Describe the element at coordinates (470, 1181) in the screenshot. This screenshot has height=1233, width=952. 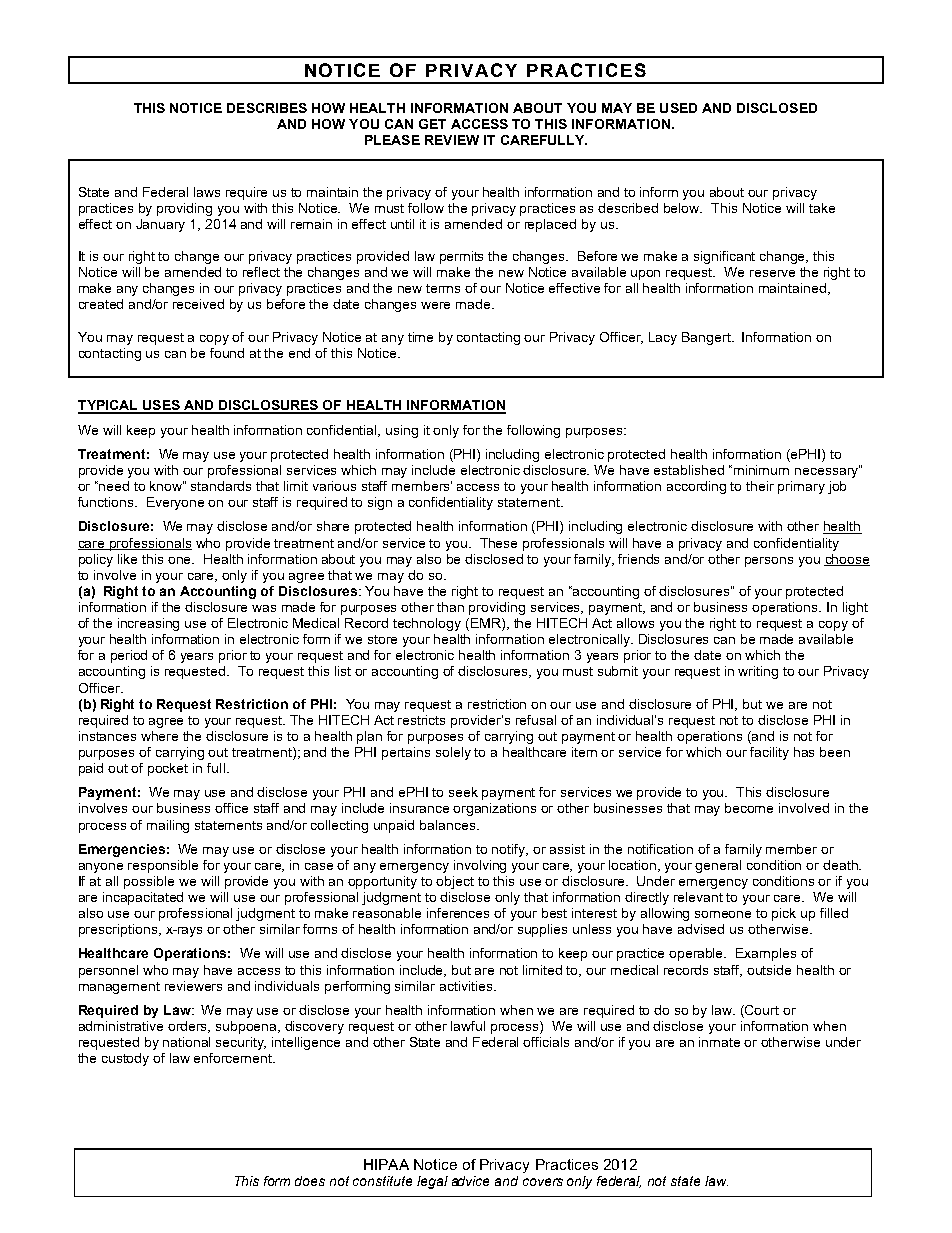
I see `advice` at that location.
